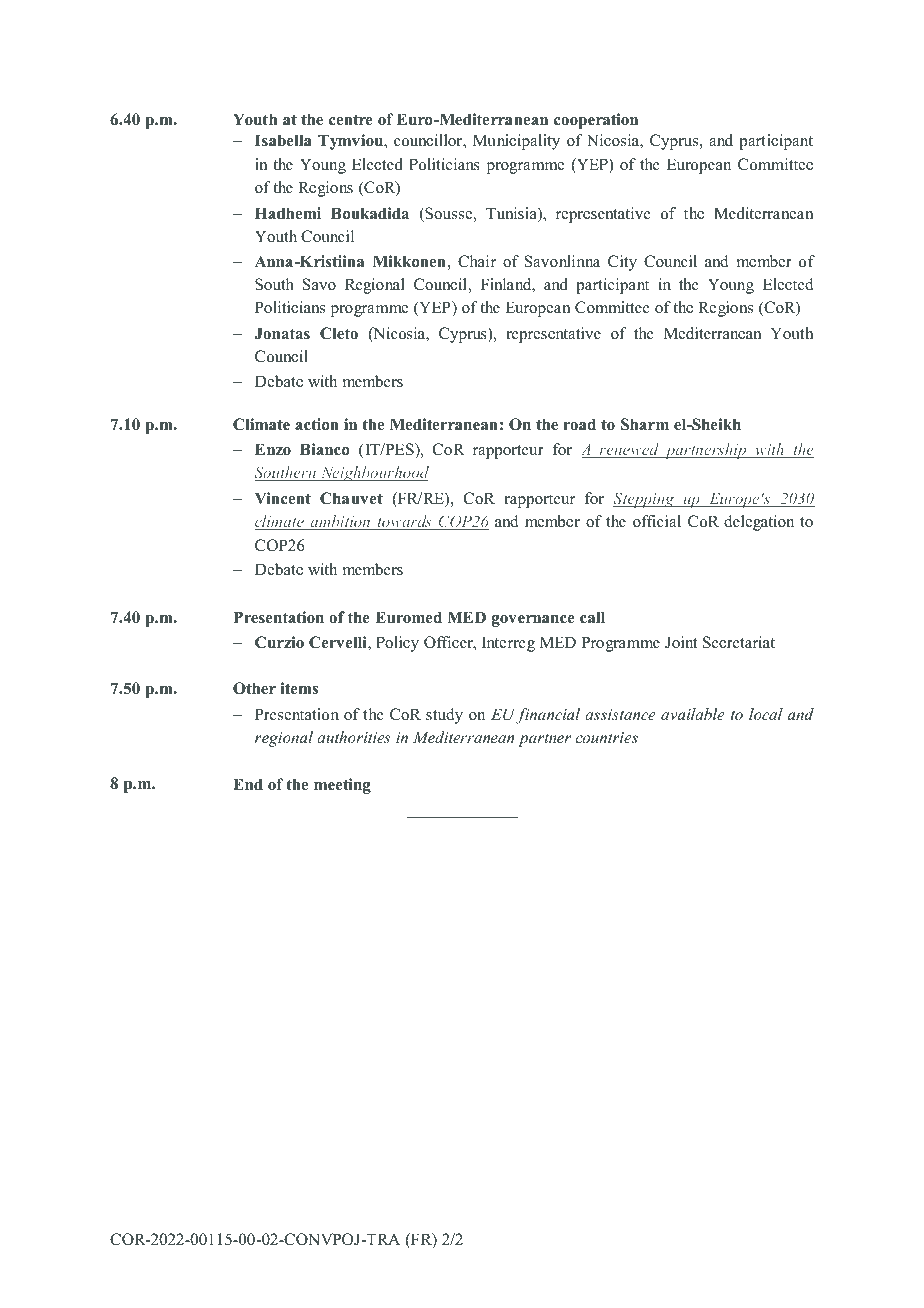 The height and width of the screenshot is (1308, 924). Describe the element at coordinates (283, 140) in the screenshot. I see `Isabella` at that location.
